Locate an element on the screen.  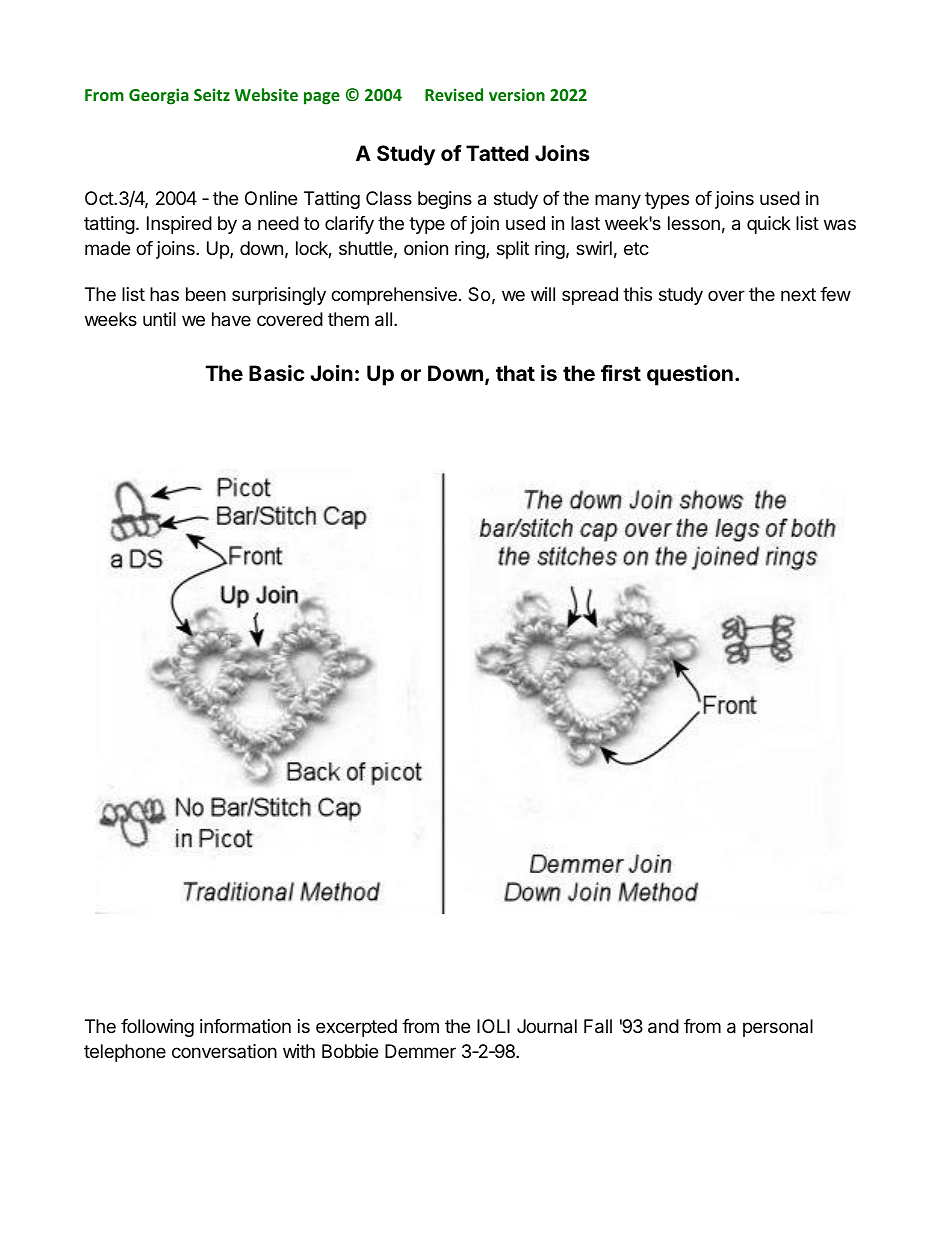
quick is located at coordinates (769, 225).
